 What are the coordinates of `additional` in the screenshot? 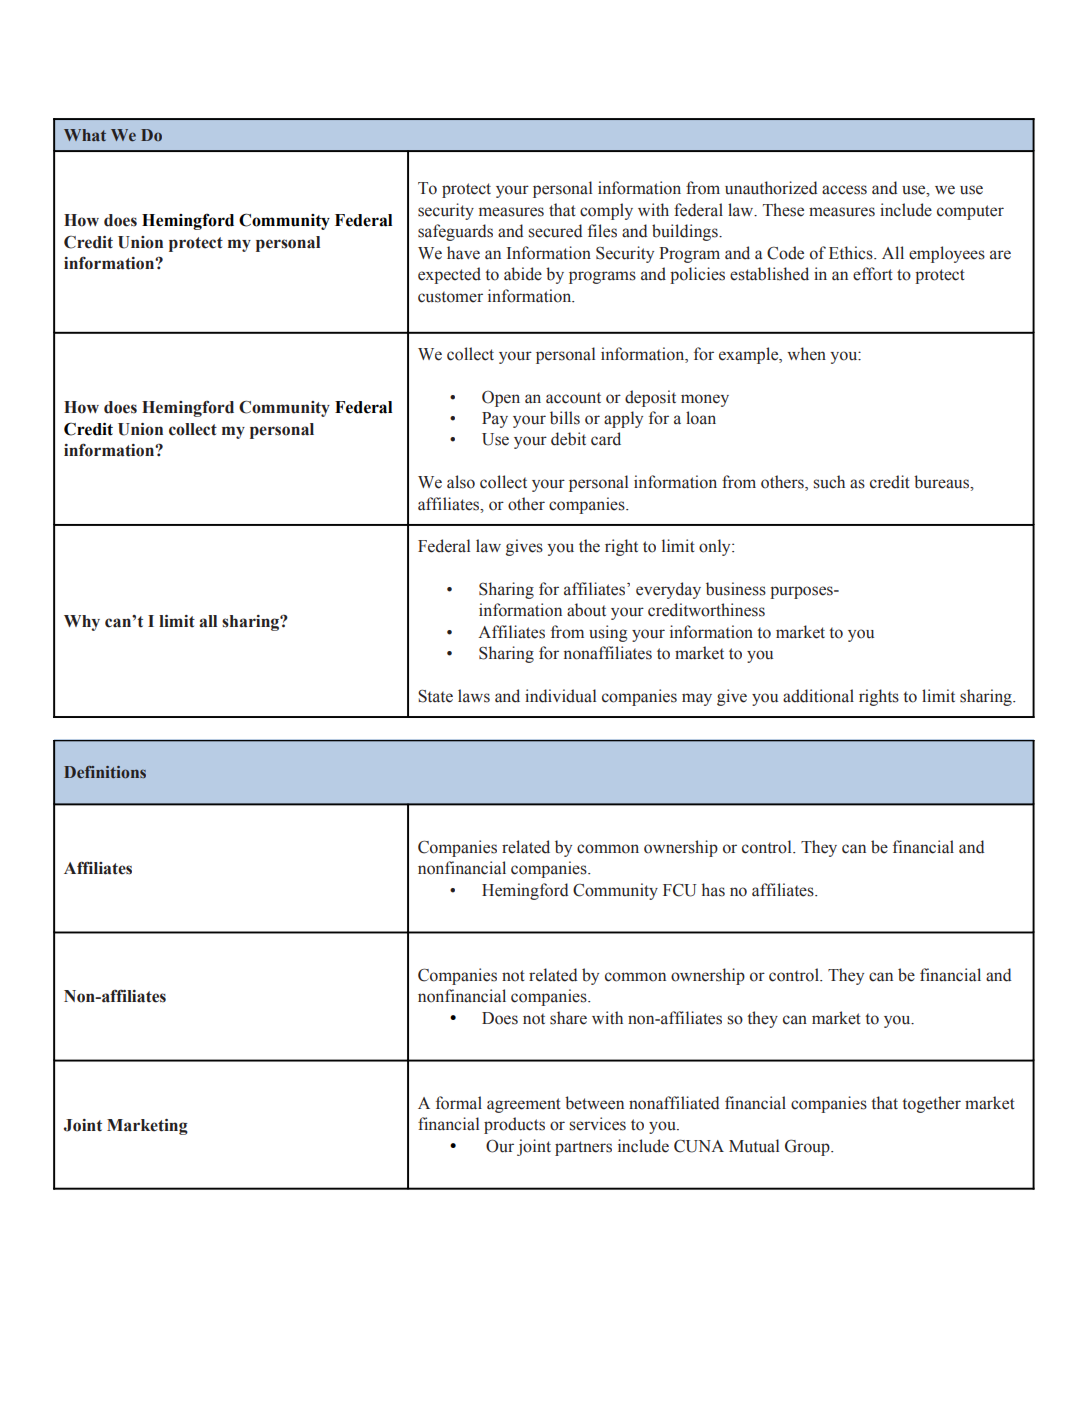 It's located at (818, 696).
